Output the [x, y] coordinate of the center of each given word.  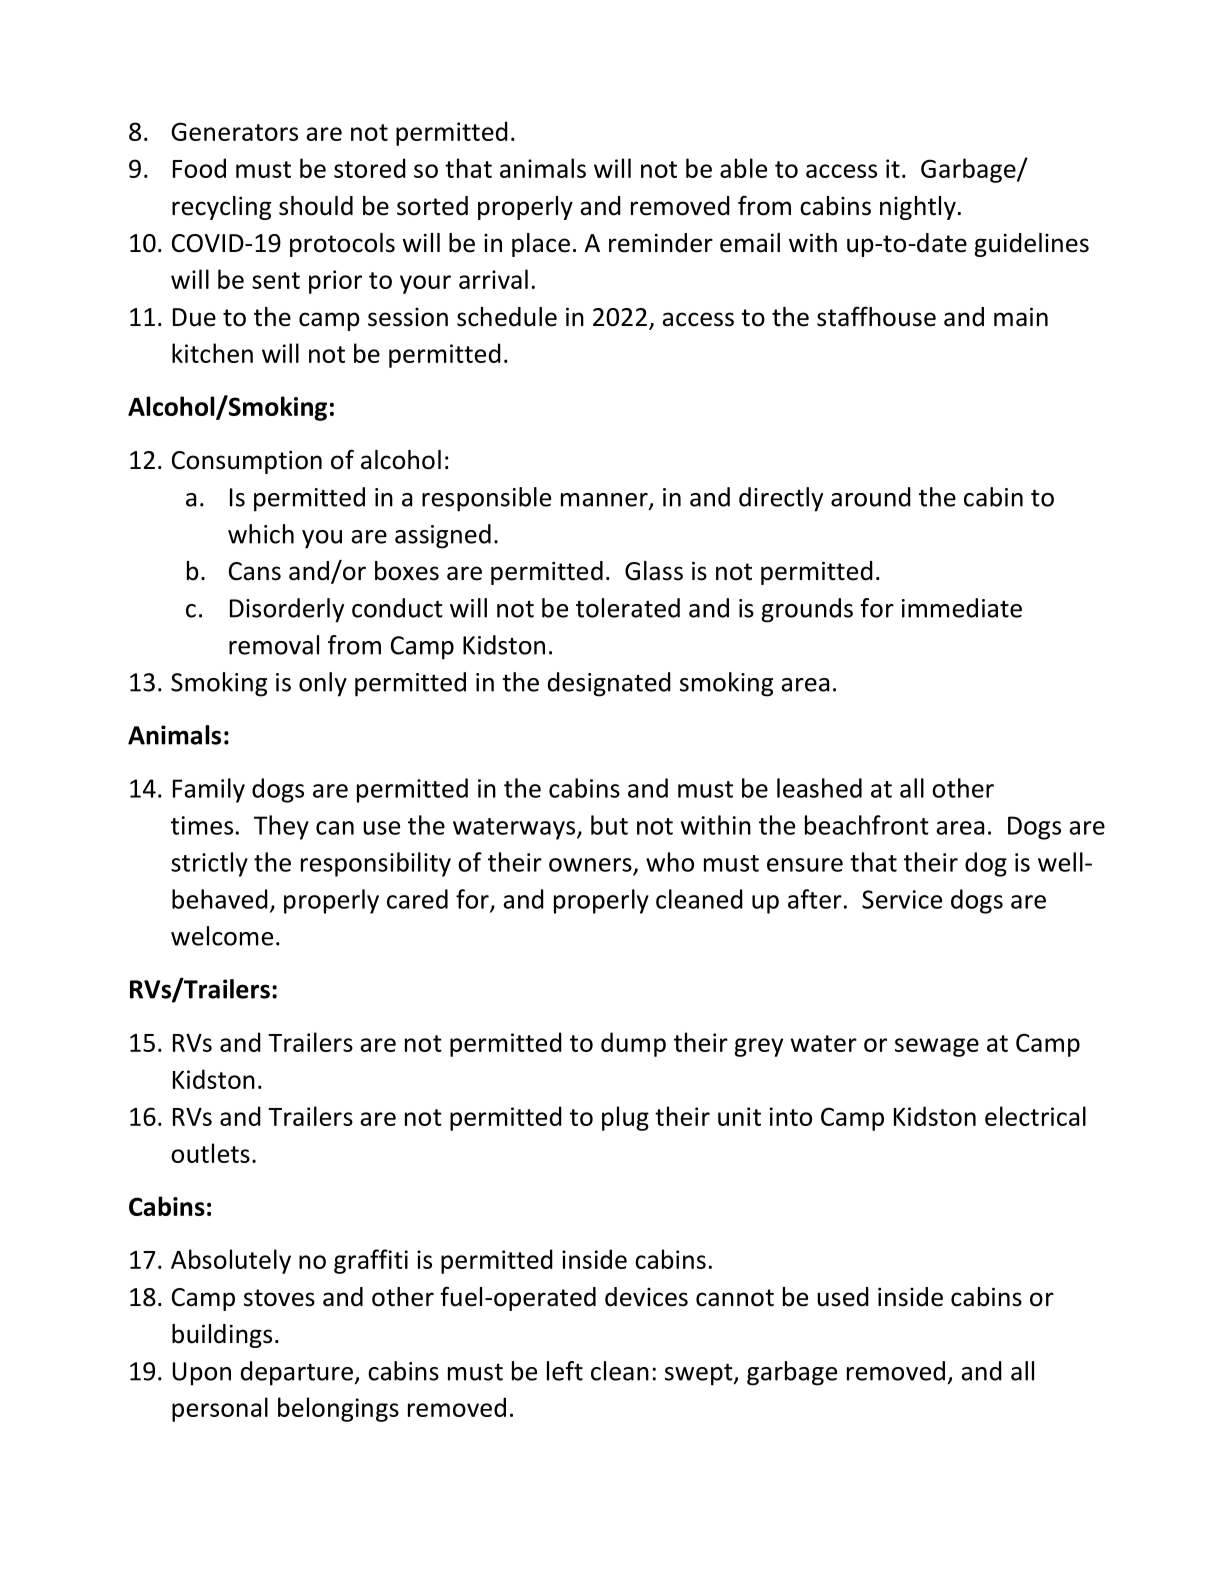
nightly [918, 208]
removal [274, 645]
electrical [1035, 1116]
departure [298, 1373]
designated [609, 684]
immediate [962, 608]
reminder [661, 243]
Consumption [247, 462]
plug [625, 1118]
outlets [210, 1153]
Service [902, 899]
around [871, 497]
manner [605, 501]
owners [590, 865]
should [316, 206]
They [281, 827]
